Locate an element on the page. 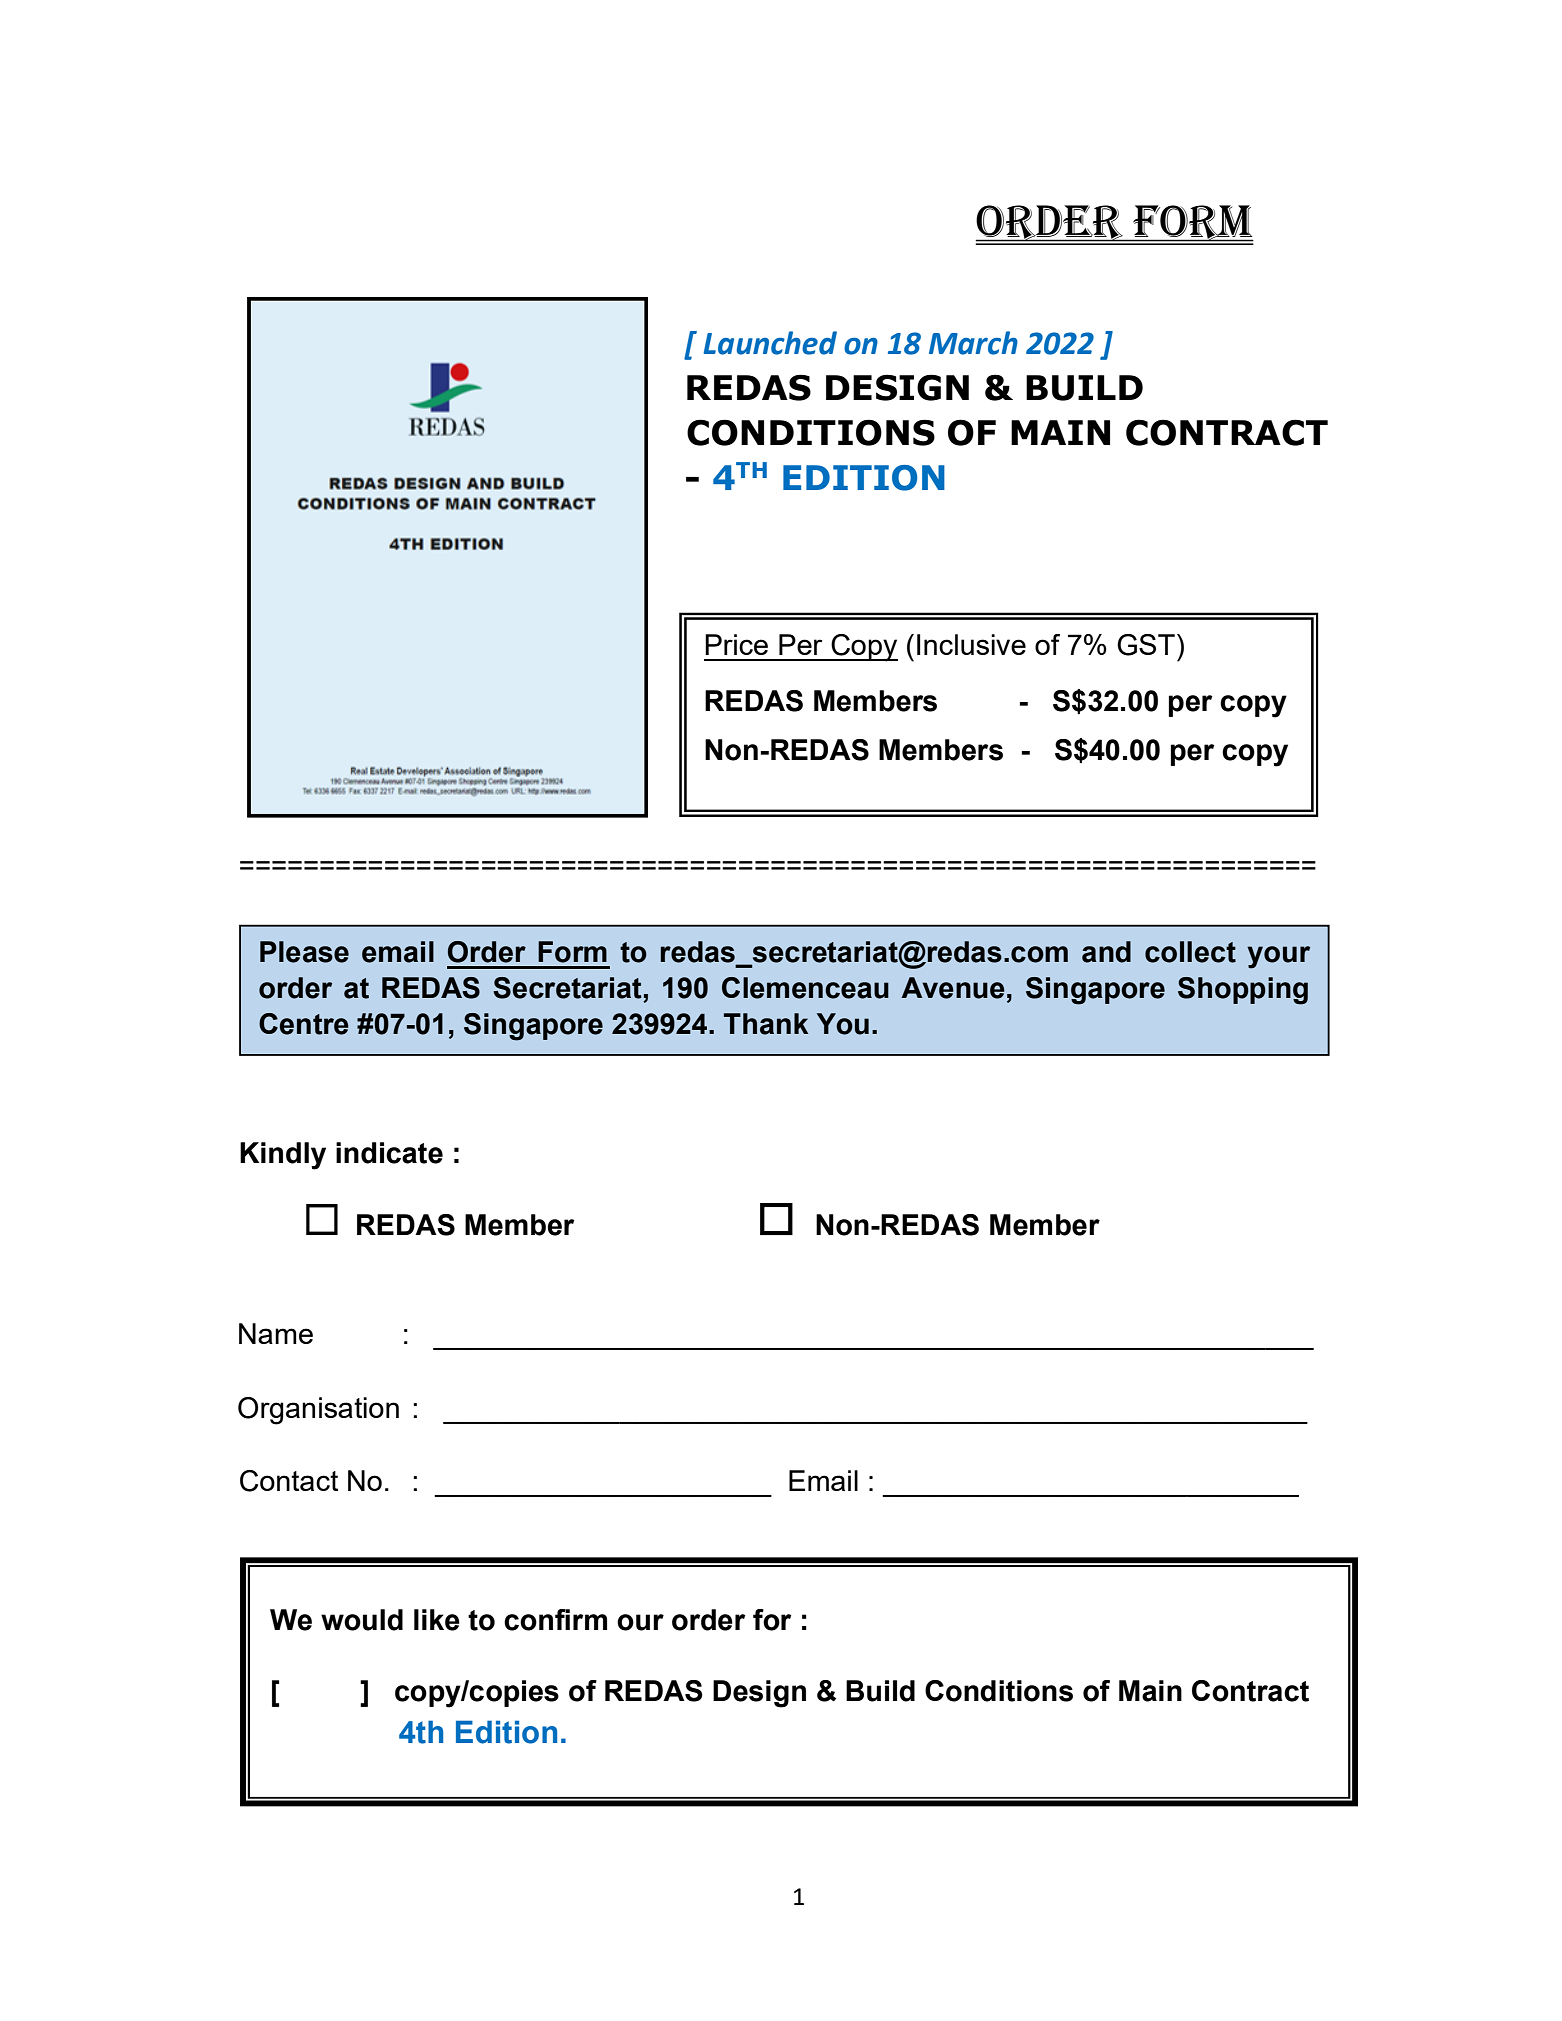 This page has width=1562, height=2021. indicate is located at coordinates (389, 1153).
